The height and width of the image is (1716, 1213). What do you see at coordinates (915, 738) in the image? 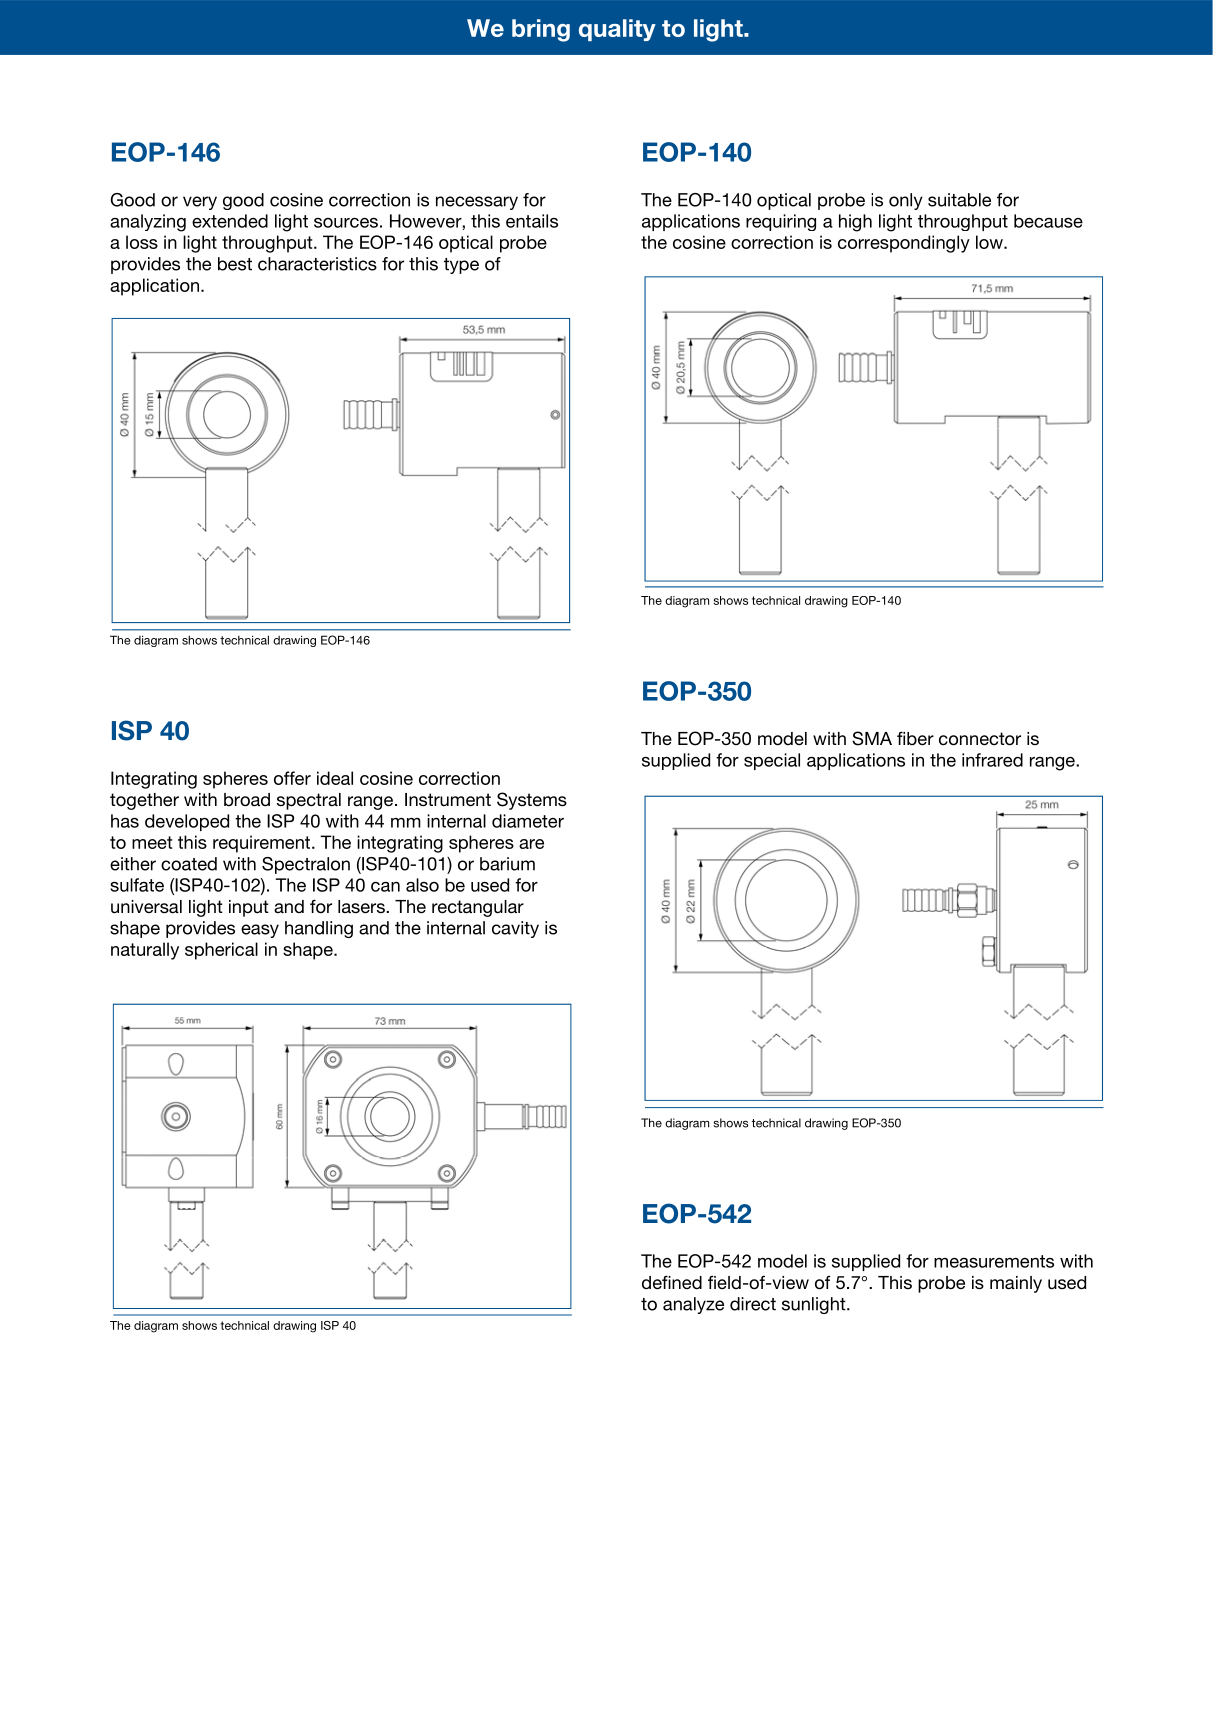
I see `fiber` at bounding box center [915, 738].
